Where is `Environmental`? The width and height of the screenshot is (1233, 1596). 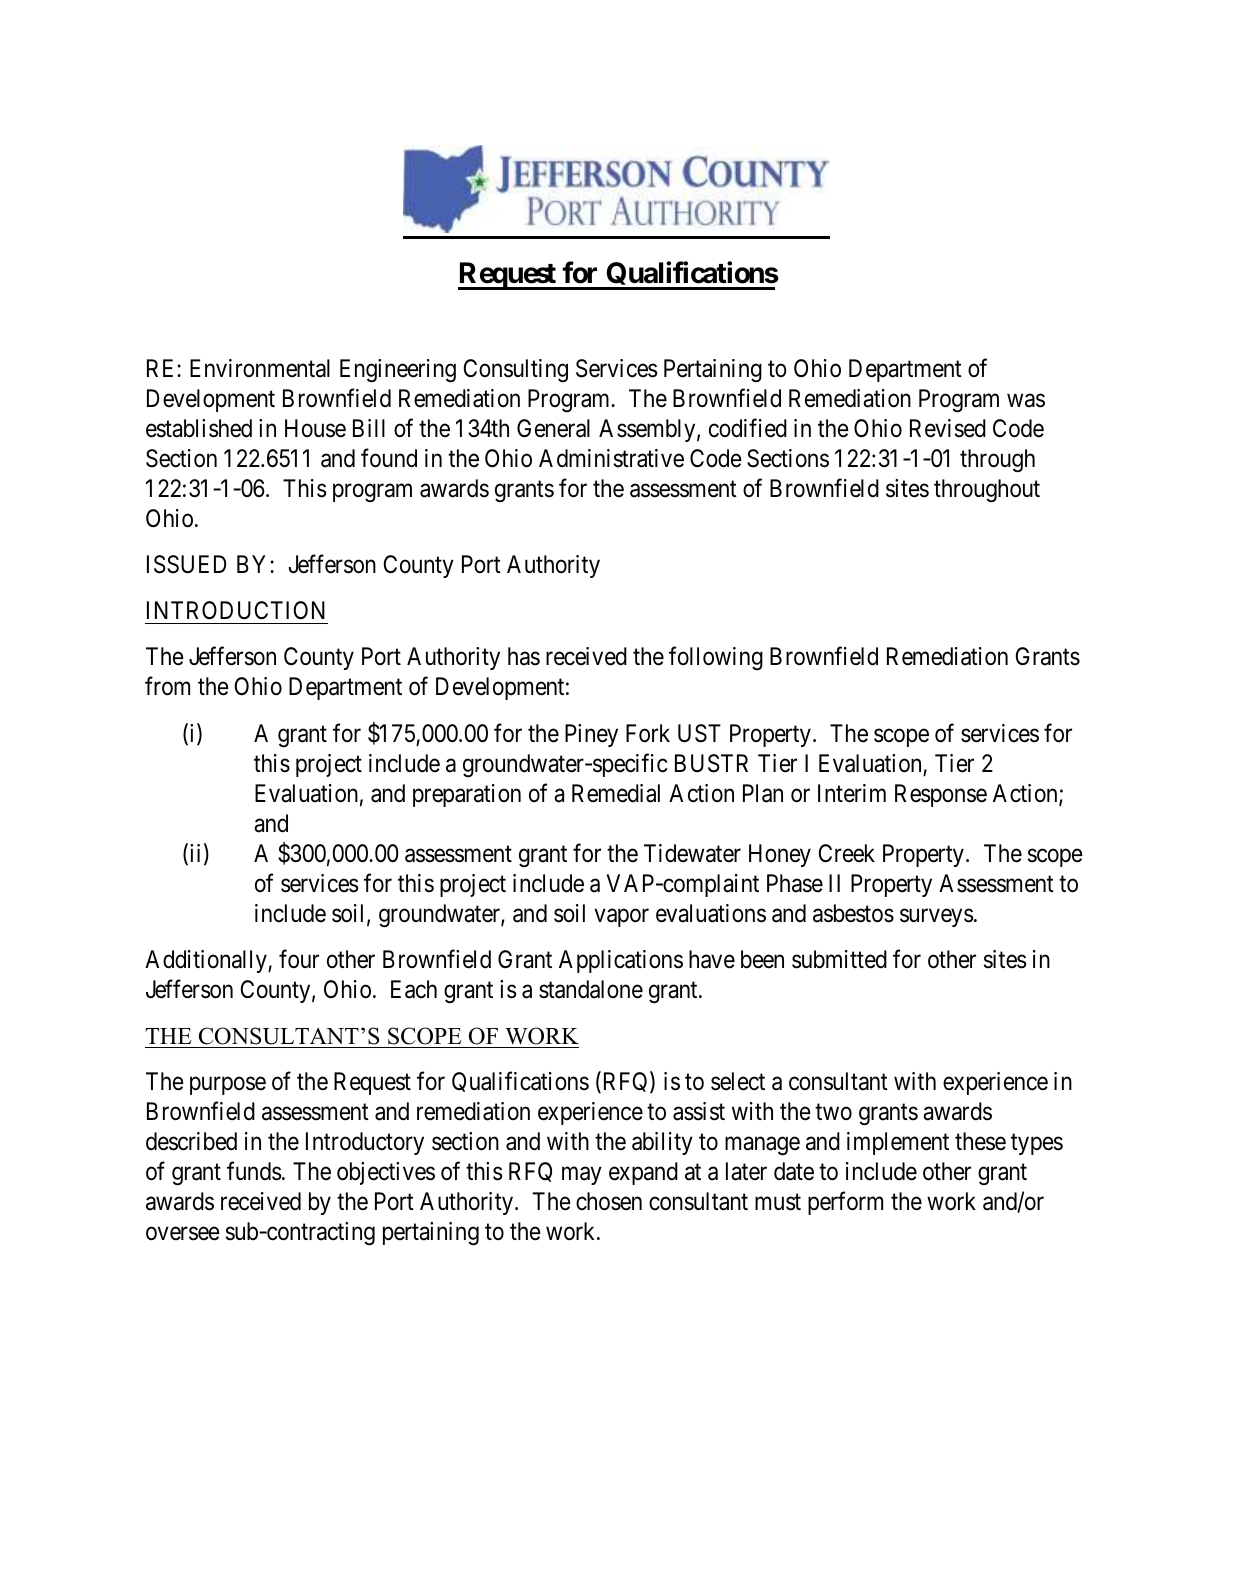
Environmental is located at coordinates (260, 368).
